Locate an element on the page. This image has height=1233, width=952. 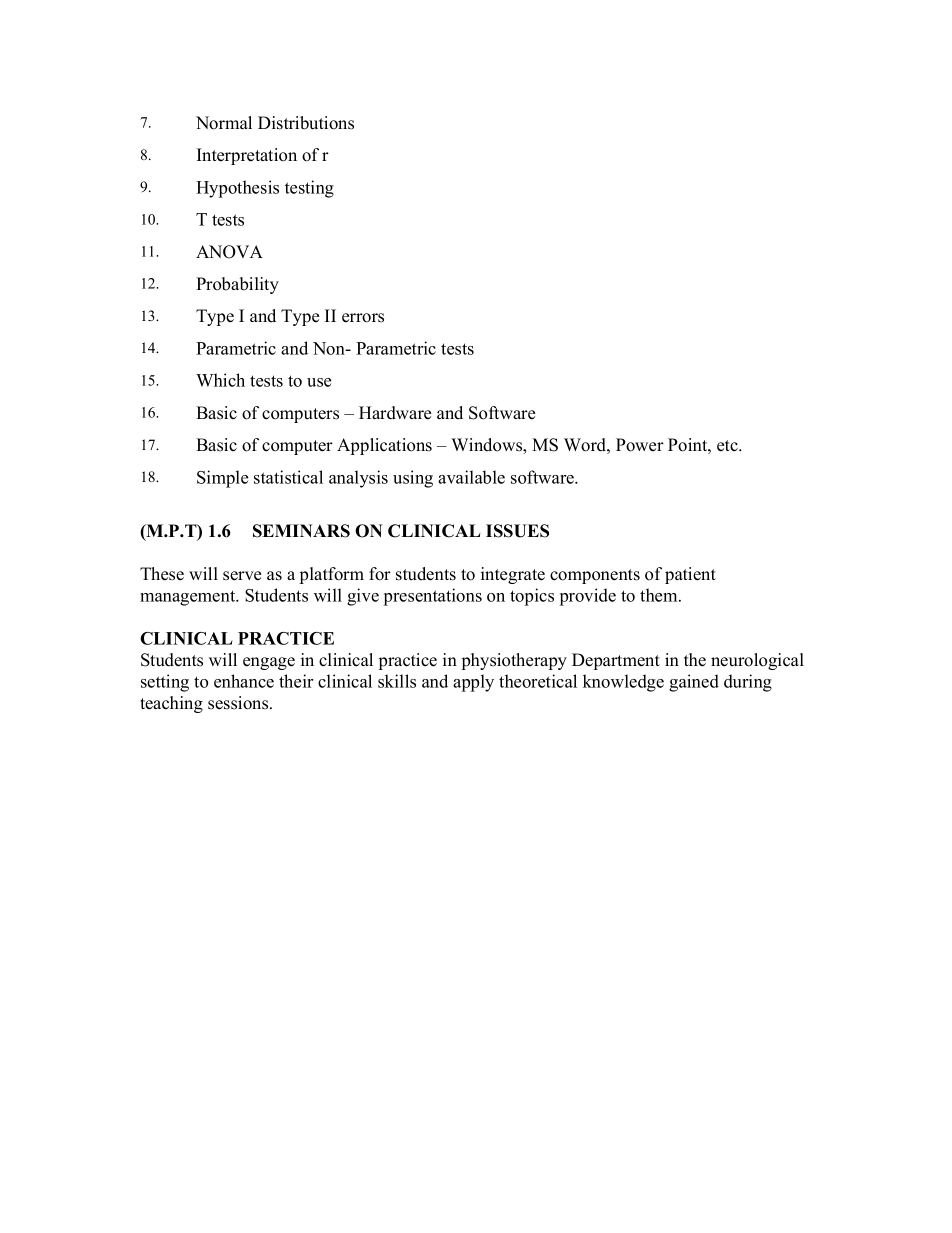
Power is located at coordinates (640, 445).
